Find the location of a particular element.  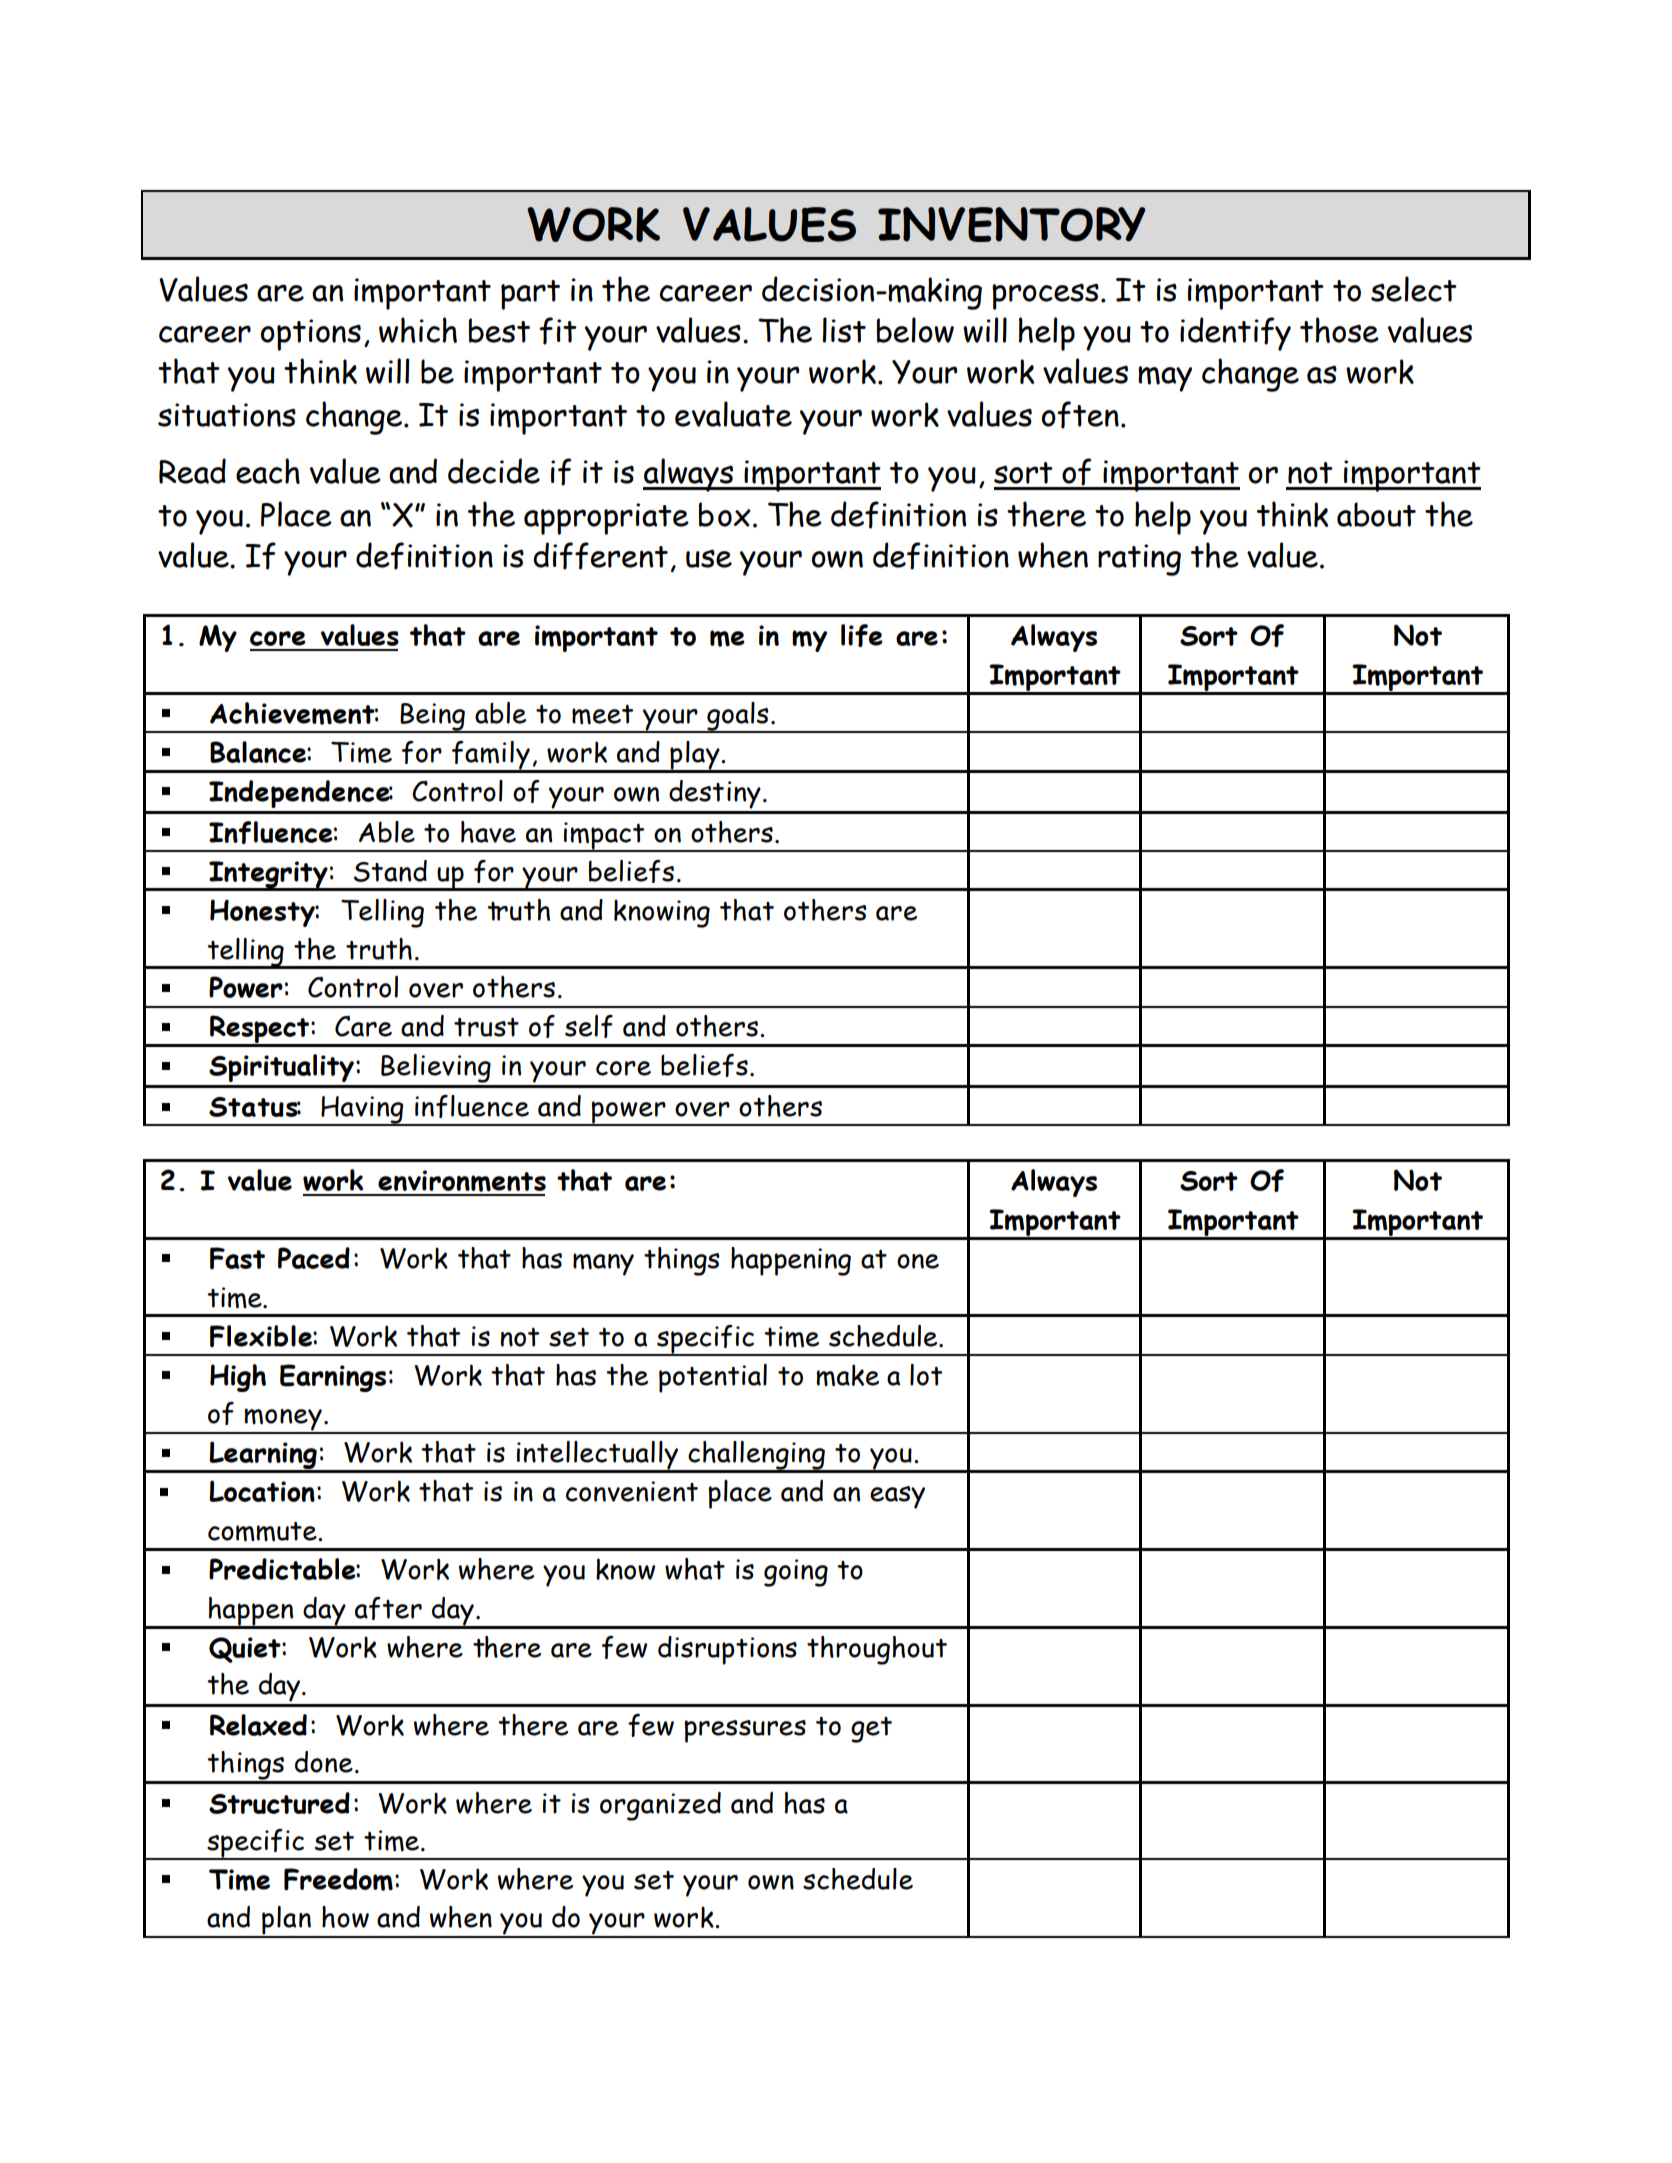

rating is located at coordinates (1139, 560).
